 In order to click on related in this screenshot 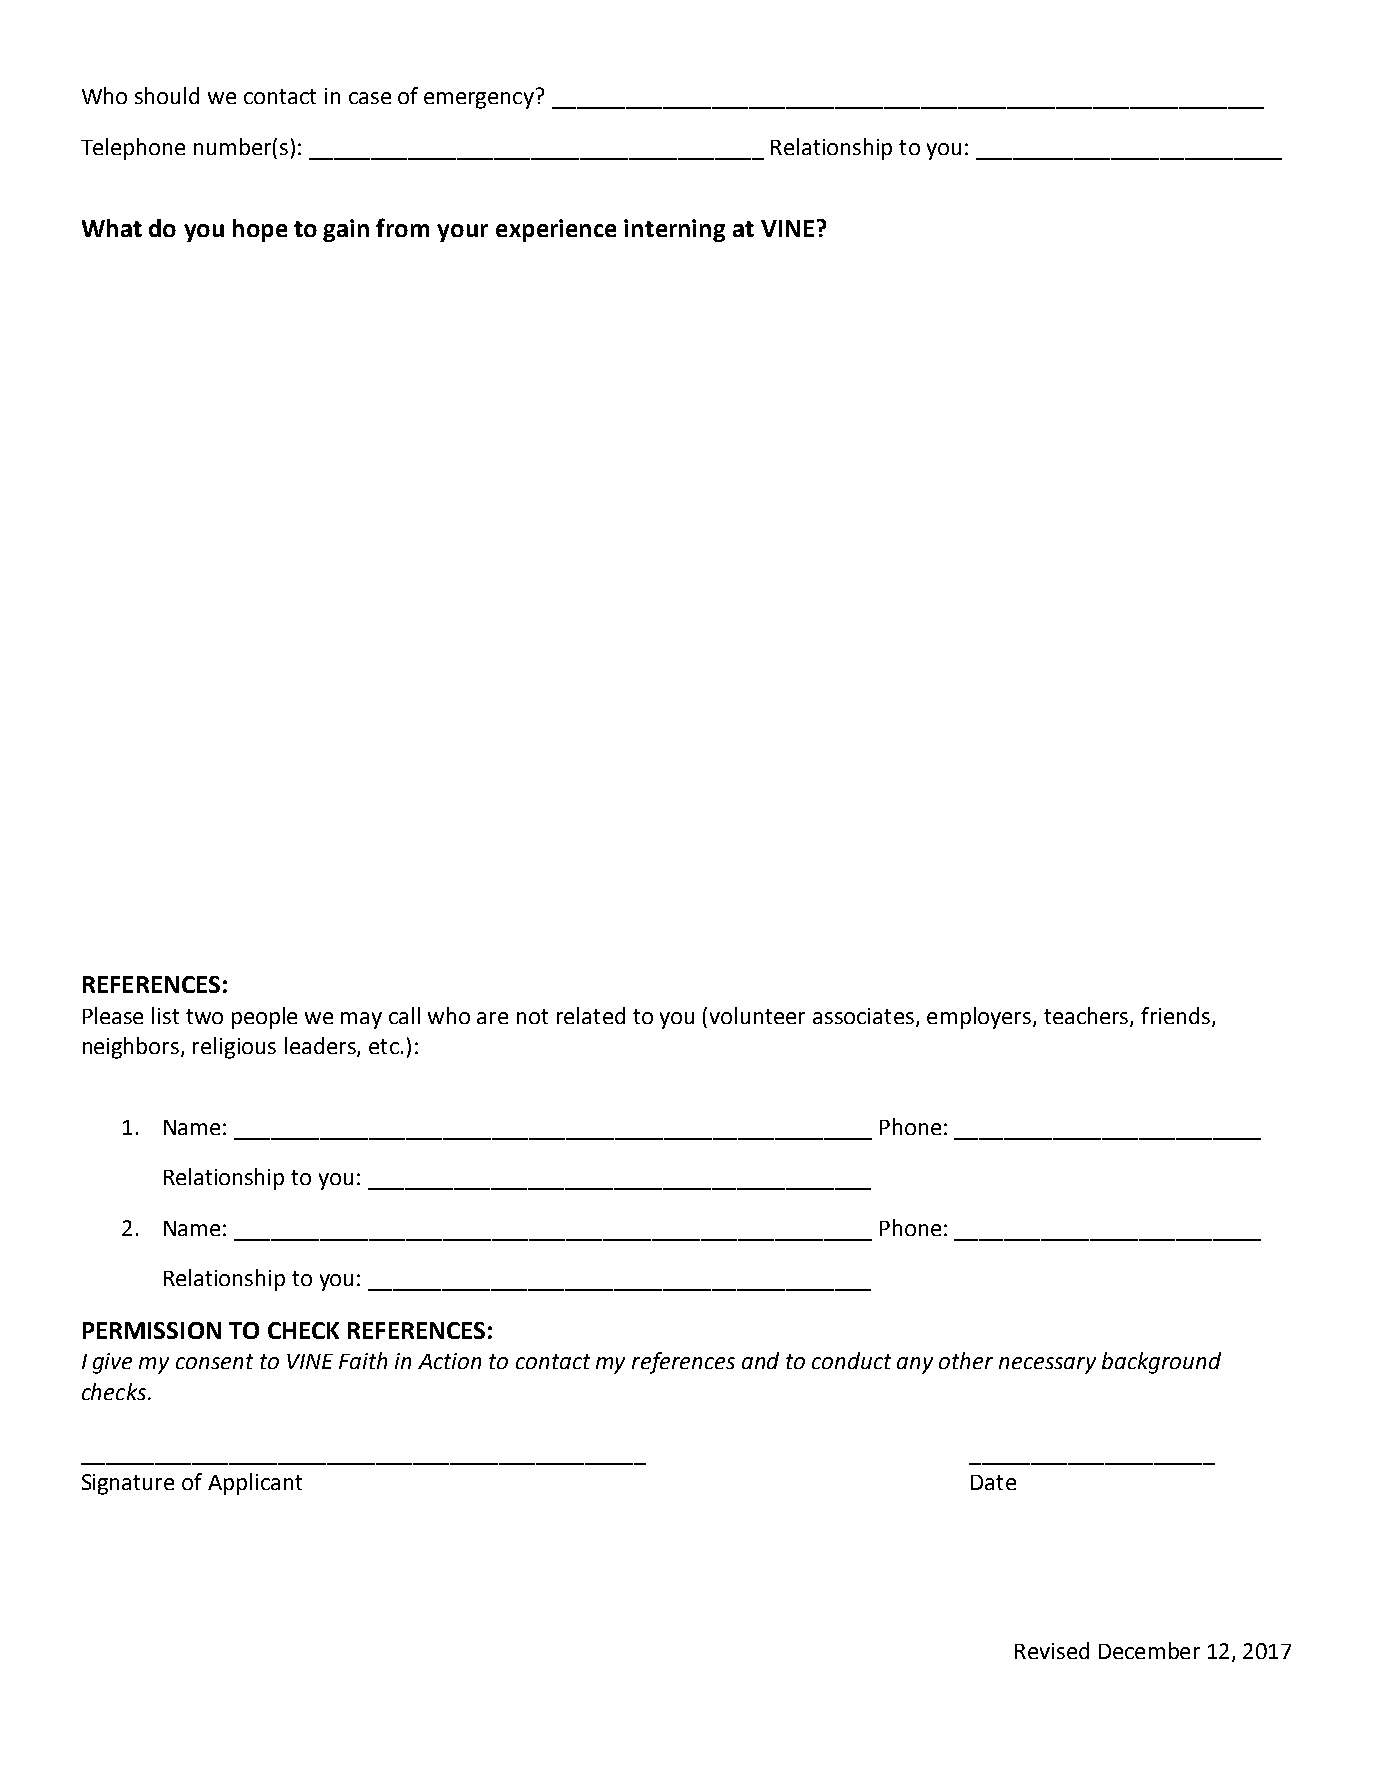, I will do `click(591, 1015)`.
